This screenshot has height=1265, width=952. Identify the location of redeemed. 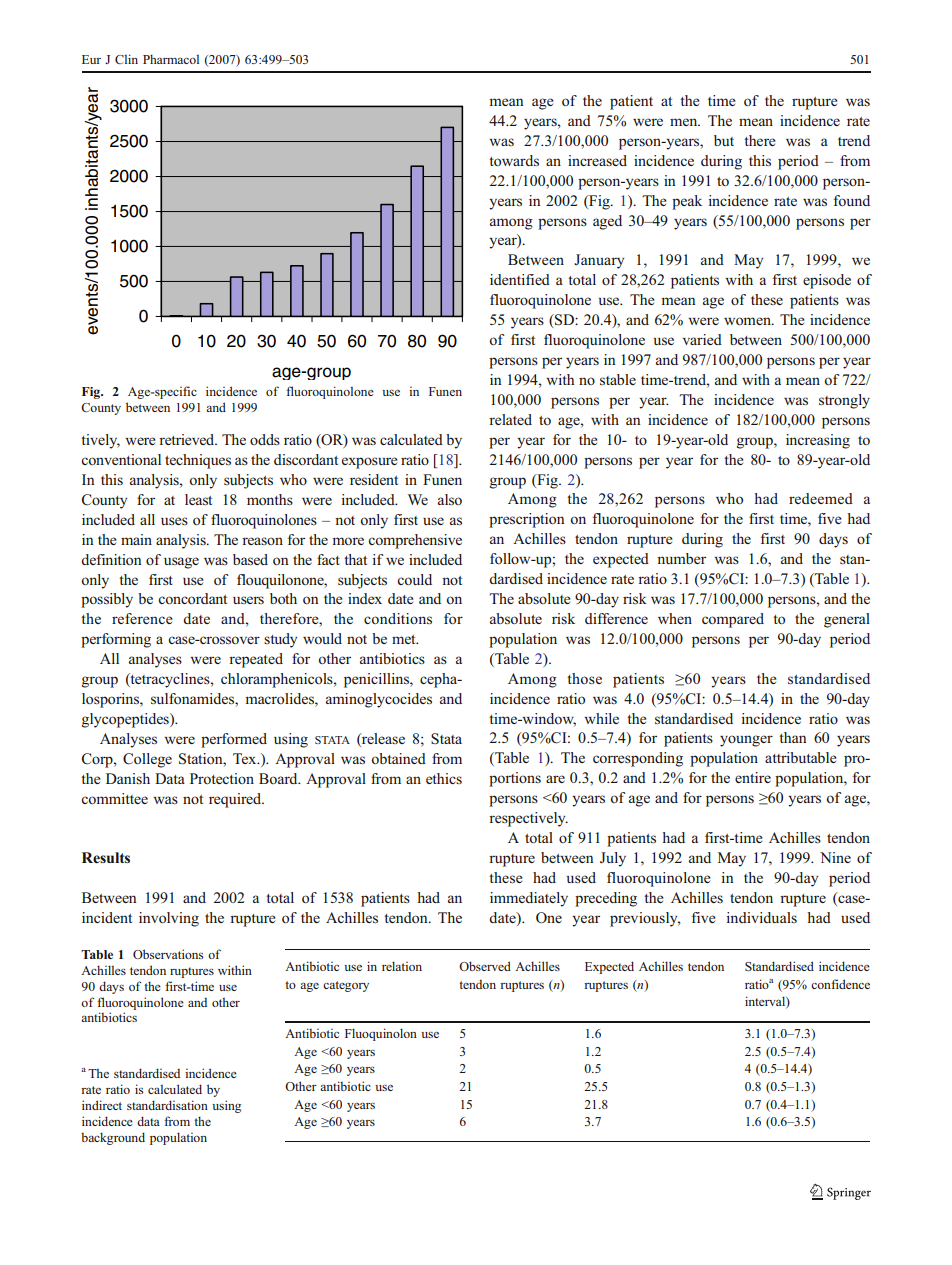
(821, 498).
